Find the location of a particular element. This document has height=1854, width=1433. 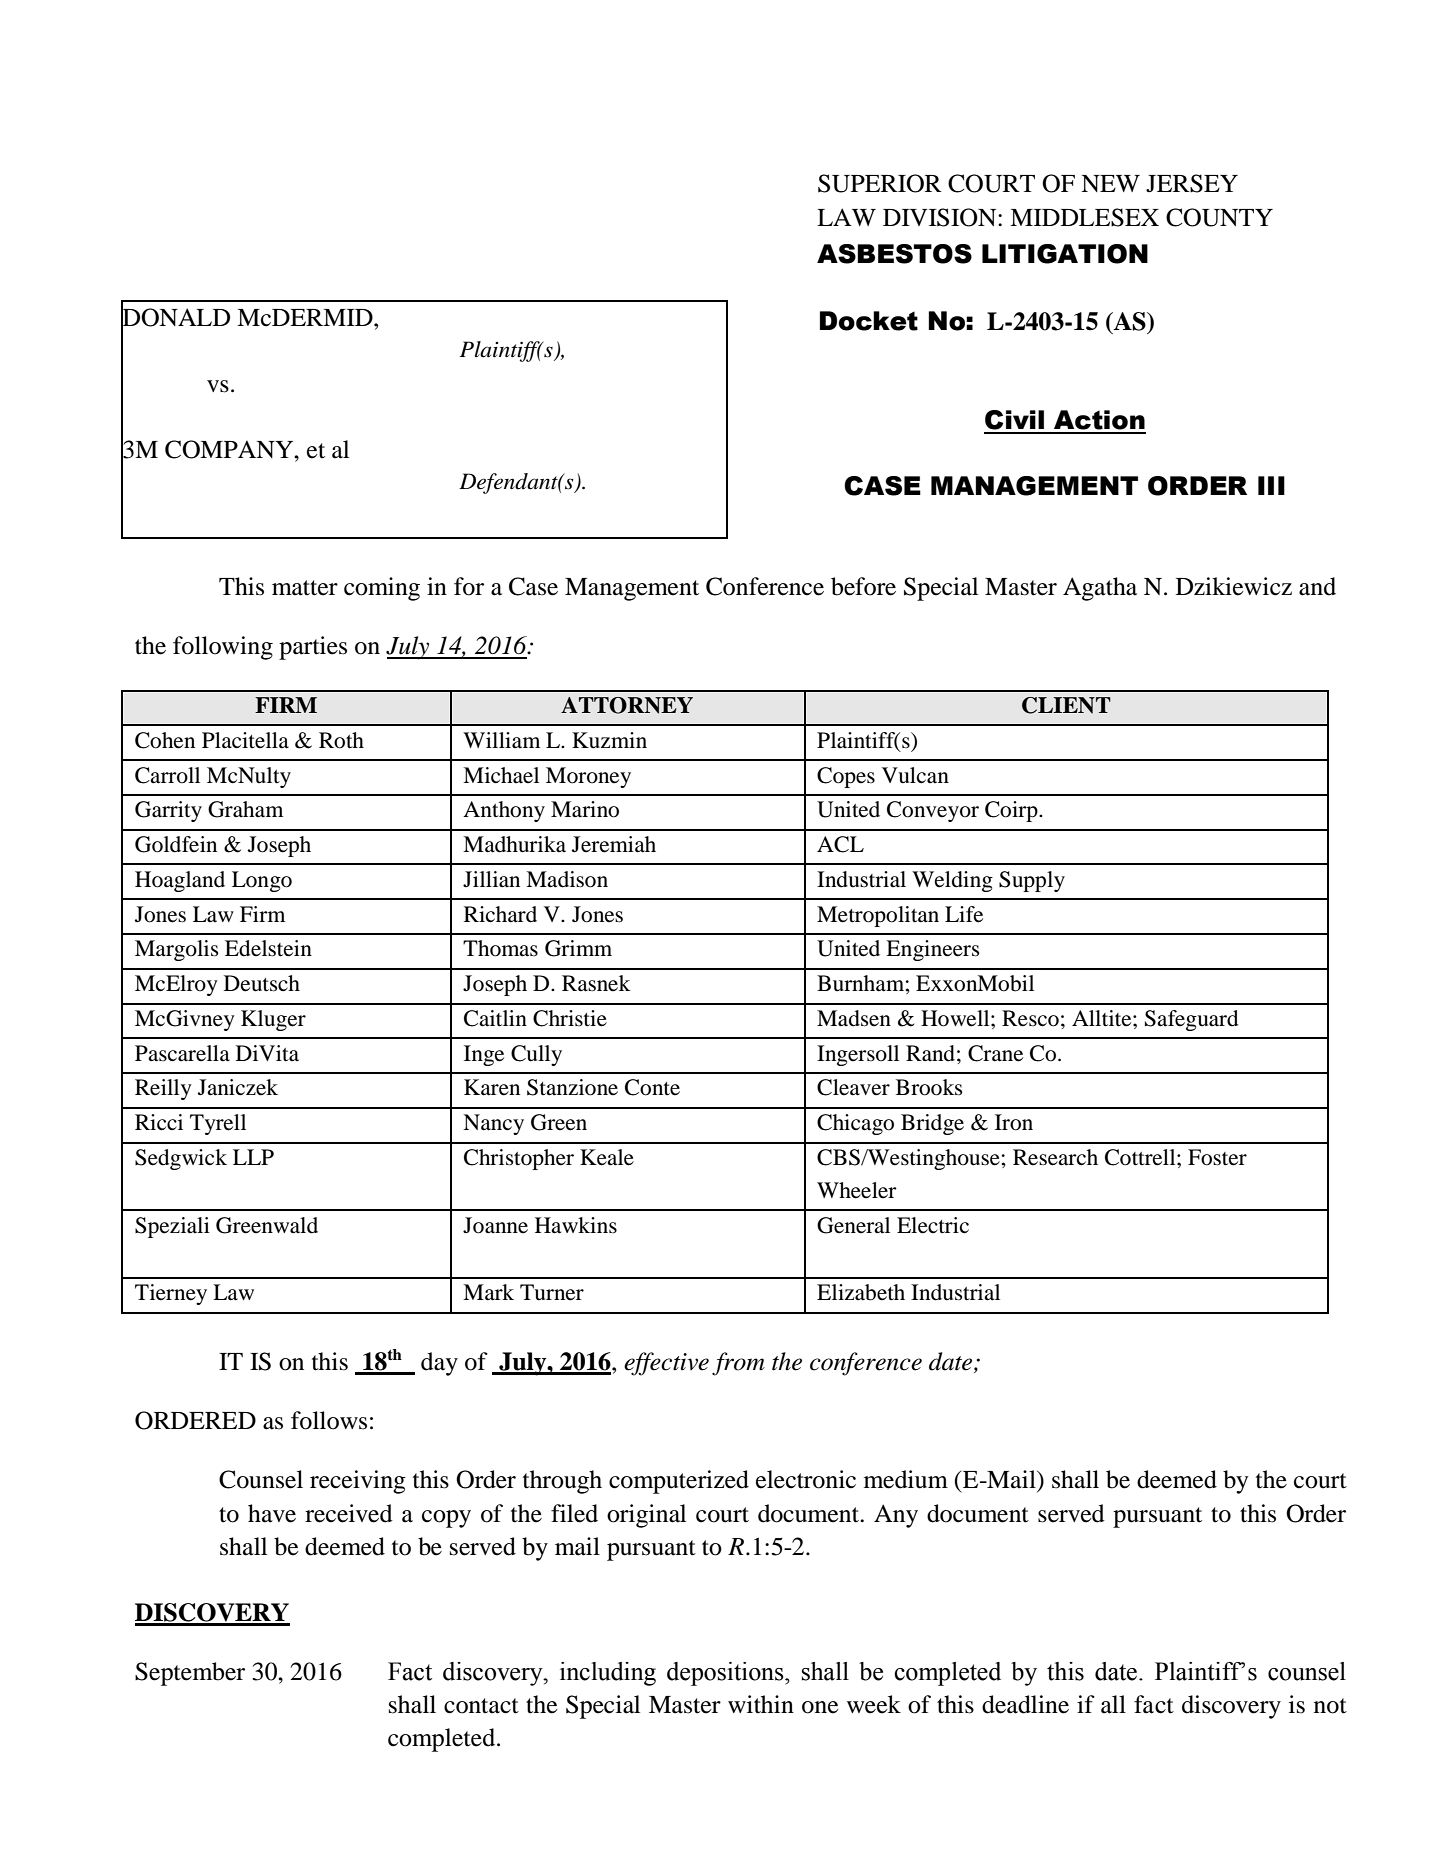

LLP is located at coordinates (253, 1157).
